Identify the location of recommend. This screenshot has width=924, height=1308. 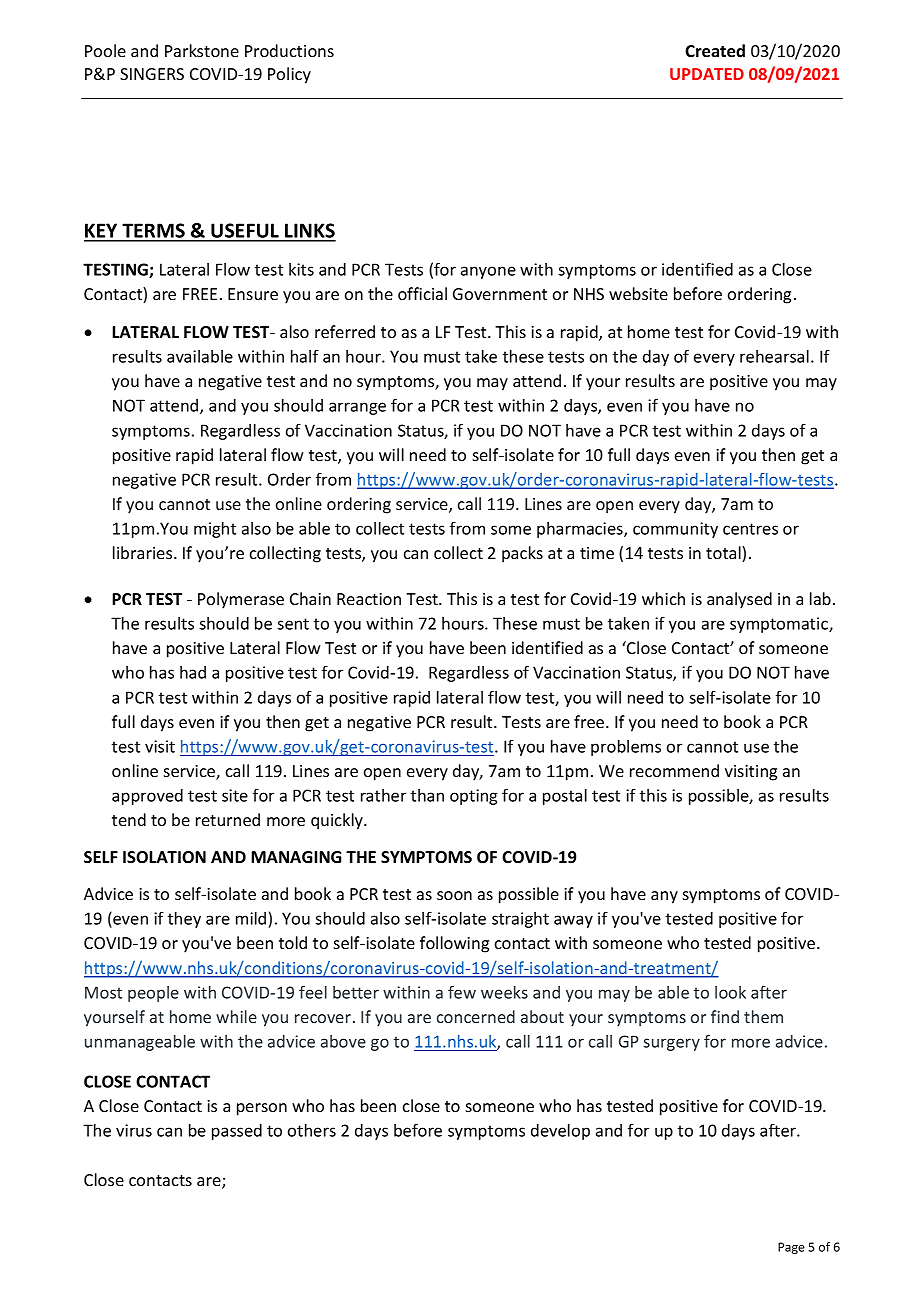
(674, 770).
